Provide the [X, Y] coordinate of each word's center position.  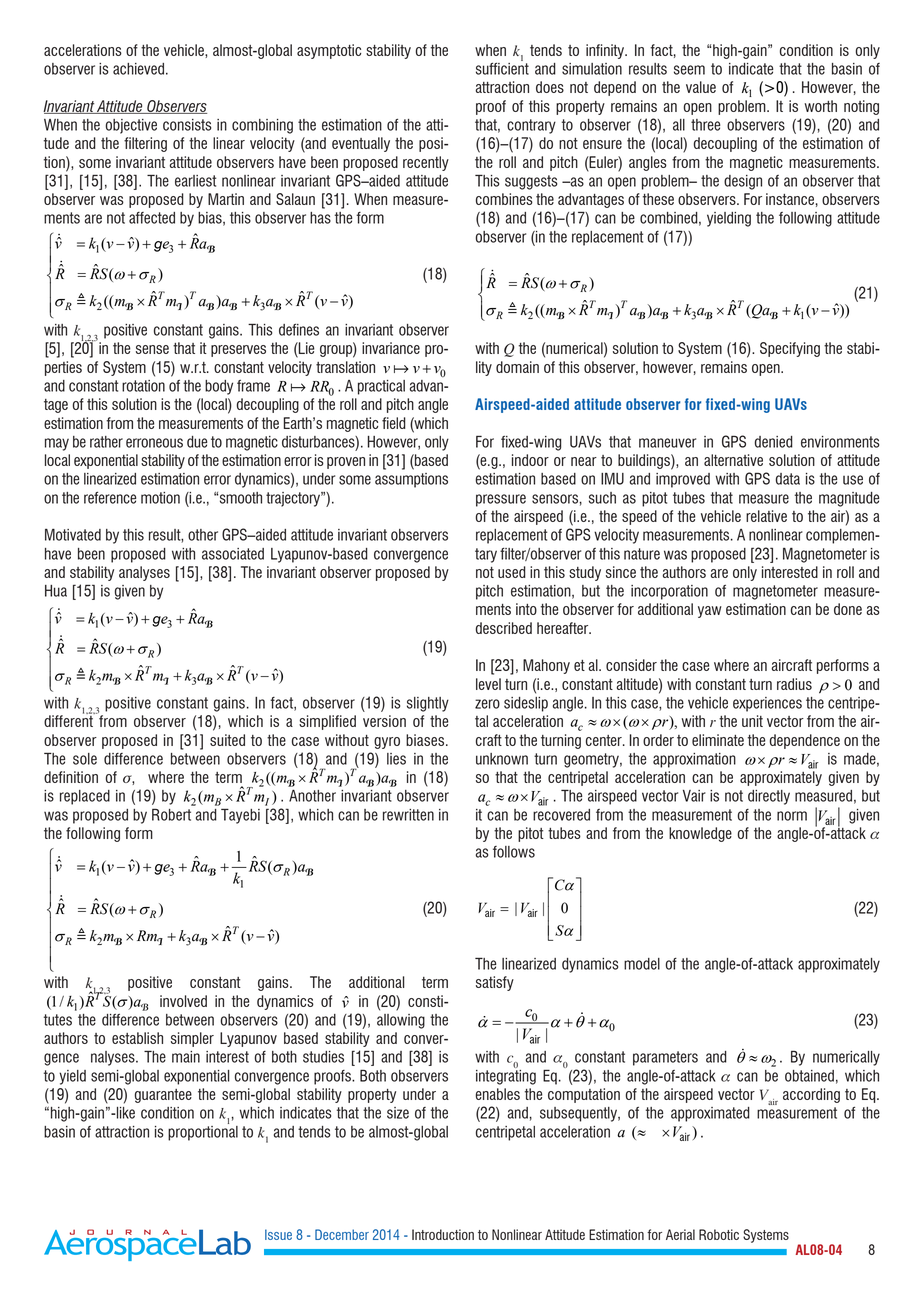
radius [794, 684]
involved [183, 1001]
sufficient [502, 67]
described [504, 628]
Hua [56, 591]
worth [820, 106]
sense [152, 349]
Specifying [790, 349]
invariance [391, 348]
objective [131, 126]
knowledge [700, 834]
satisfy [495, 983]
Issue [278, 1234]
